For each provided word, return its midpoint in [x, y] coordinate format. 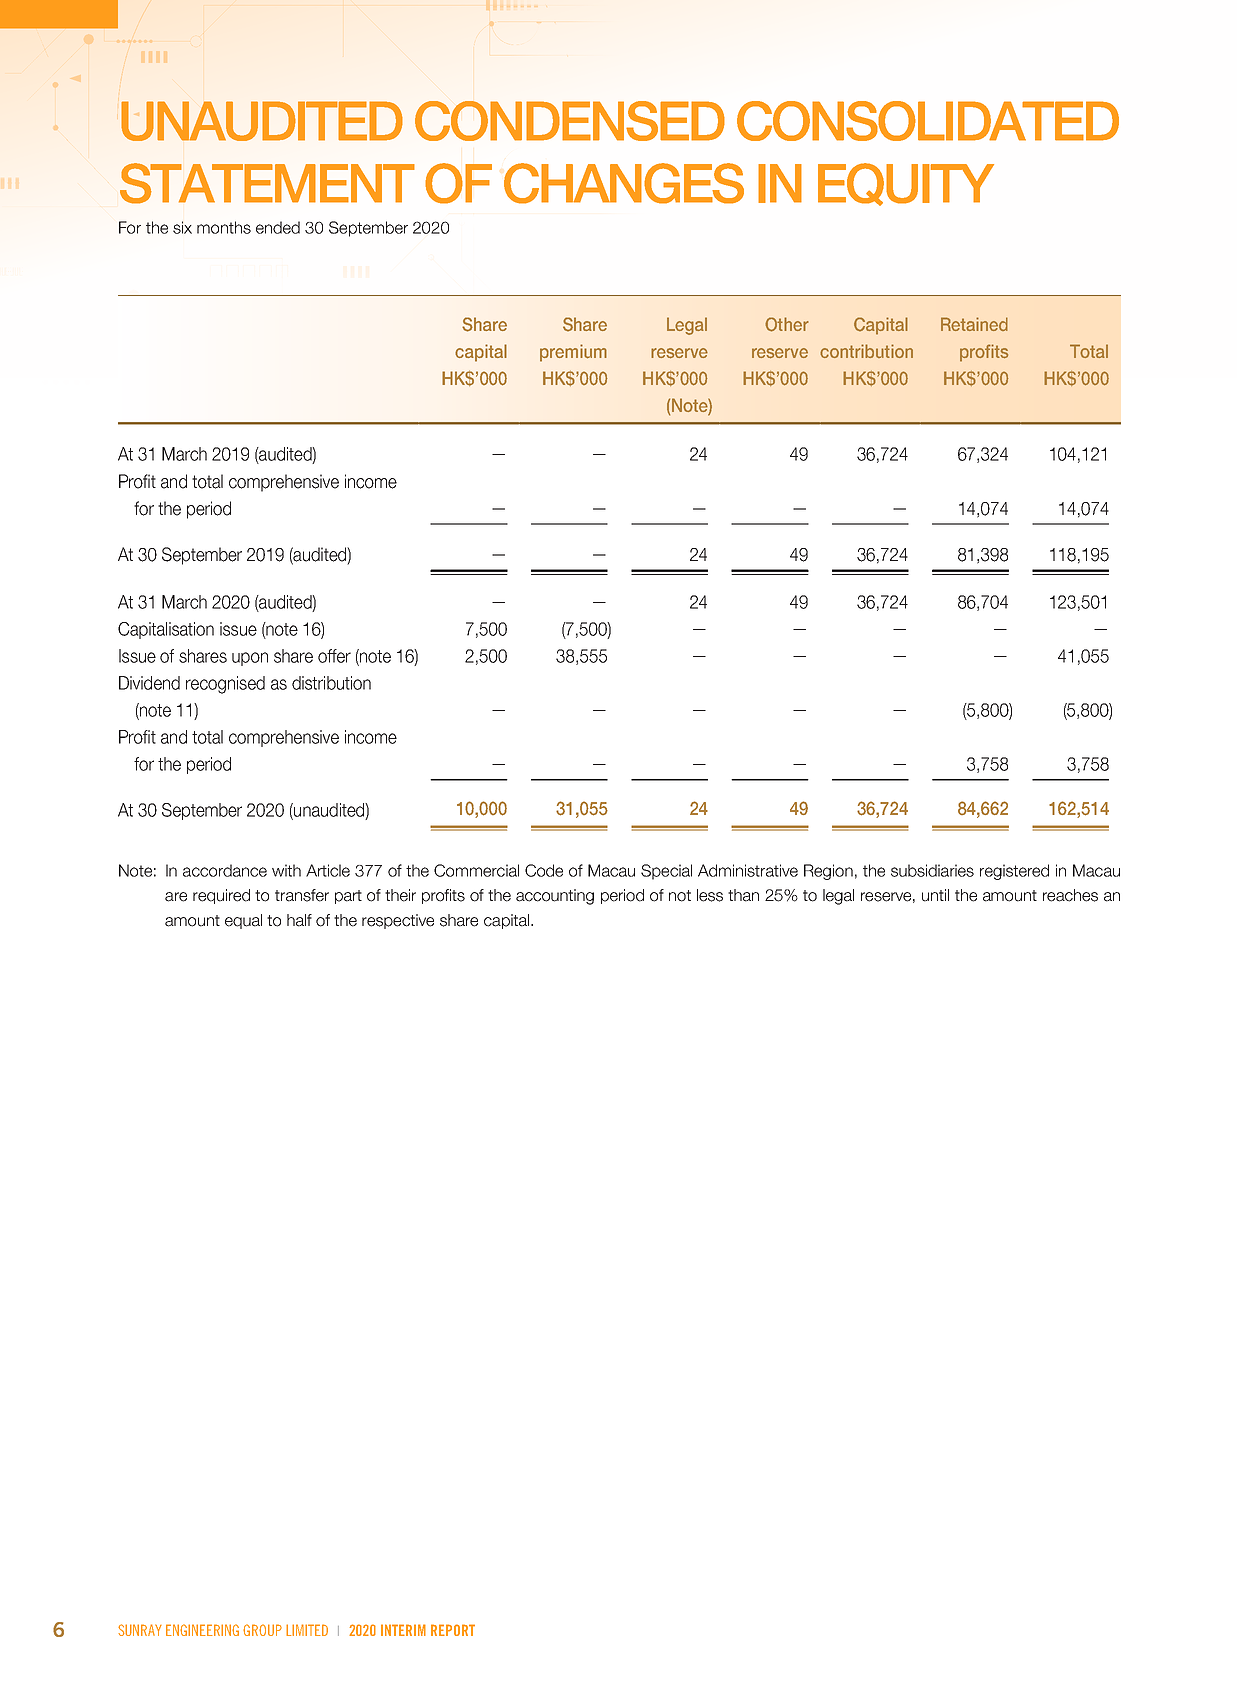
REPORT [453, 1630]
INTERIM [403, 1630]
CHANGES [624, 183]
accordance [225, 870]
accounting [555, 897]
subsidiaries [932, 870]
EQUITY [906, 184]
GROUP [262, 1630]
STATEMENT [267, 183]
